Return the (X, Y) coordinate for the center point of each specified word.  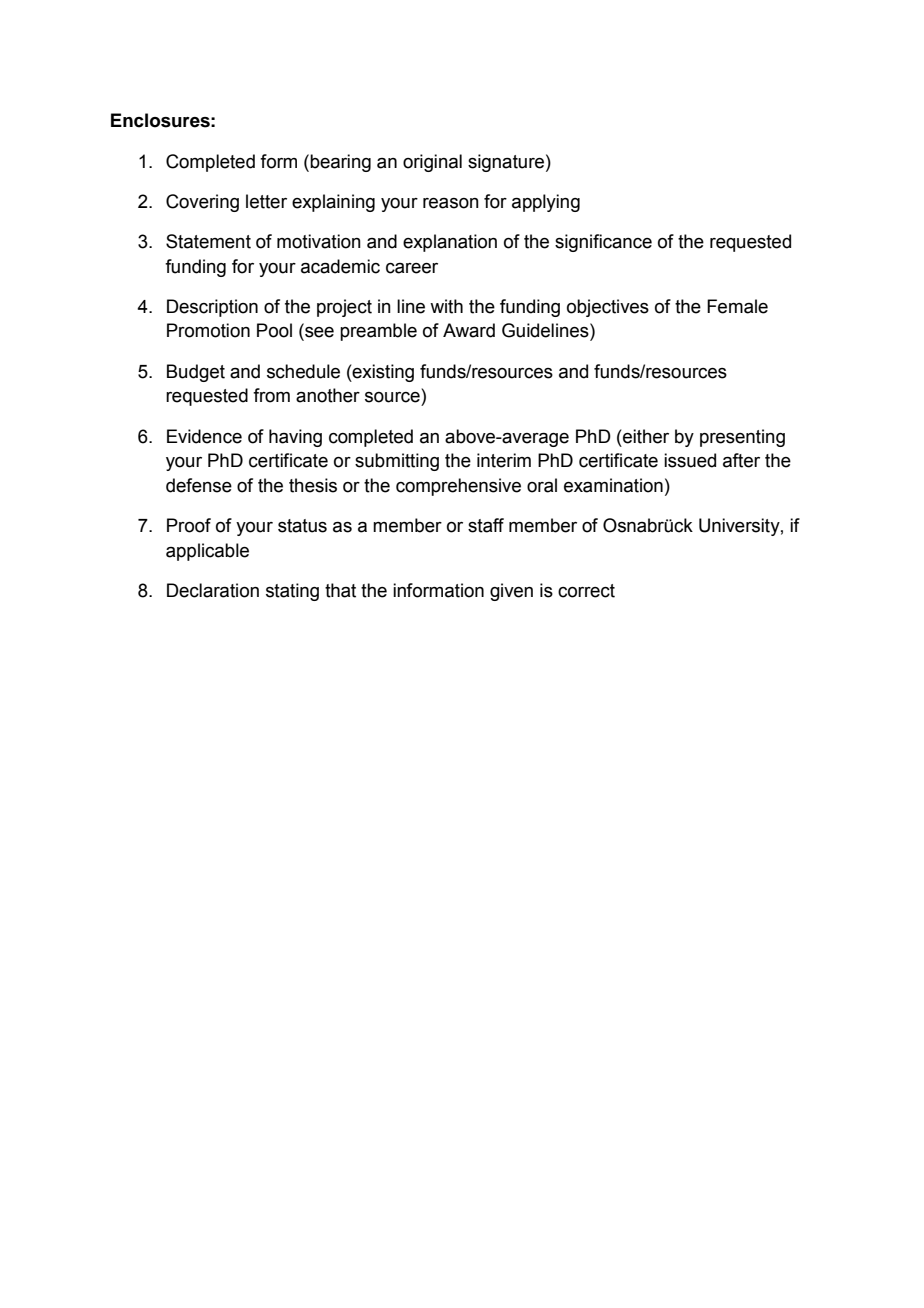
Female (737, 306)
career (412, 268)
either (645, 436)
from (271, 395)
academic (340, 266)
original (432, 163)
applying (546, 203)
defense (199, 485)
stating (292, 592)
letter (266, 201)
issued (690, 460)
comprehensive (458, 487)
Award (469, 330)
